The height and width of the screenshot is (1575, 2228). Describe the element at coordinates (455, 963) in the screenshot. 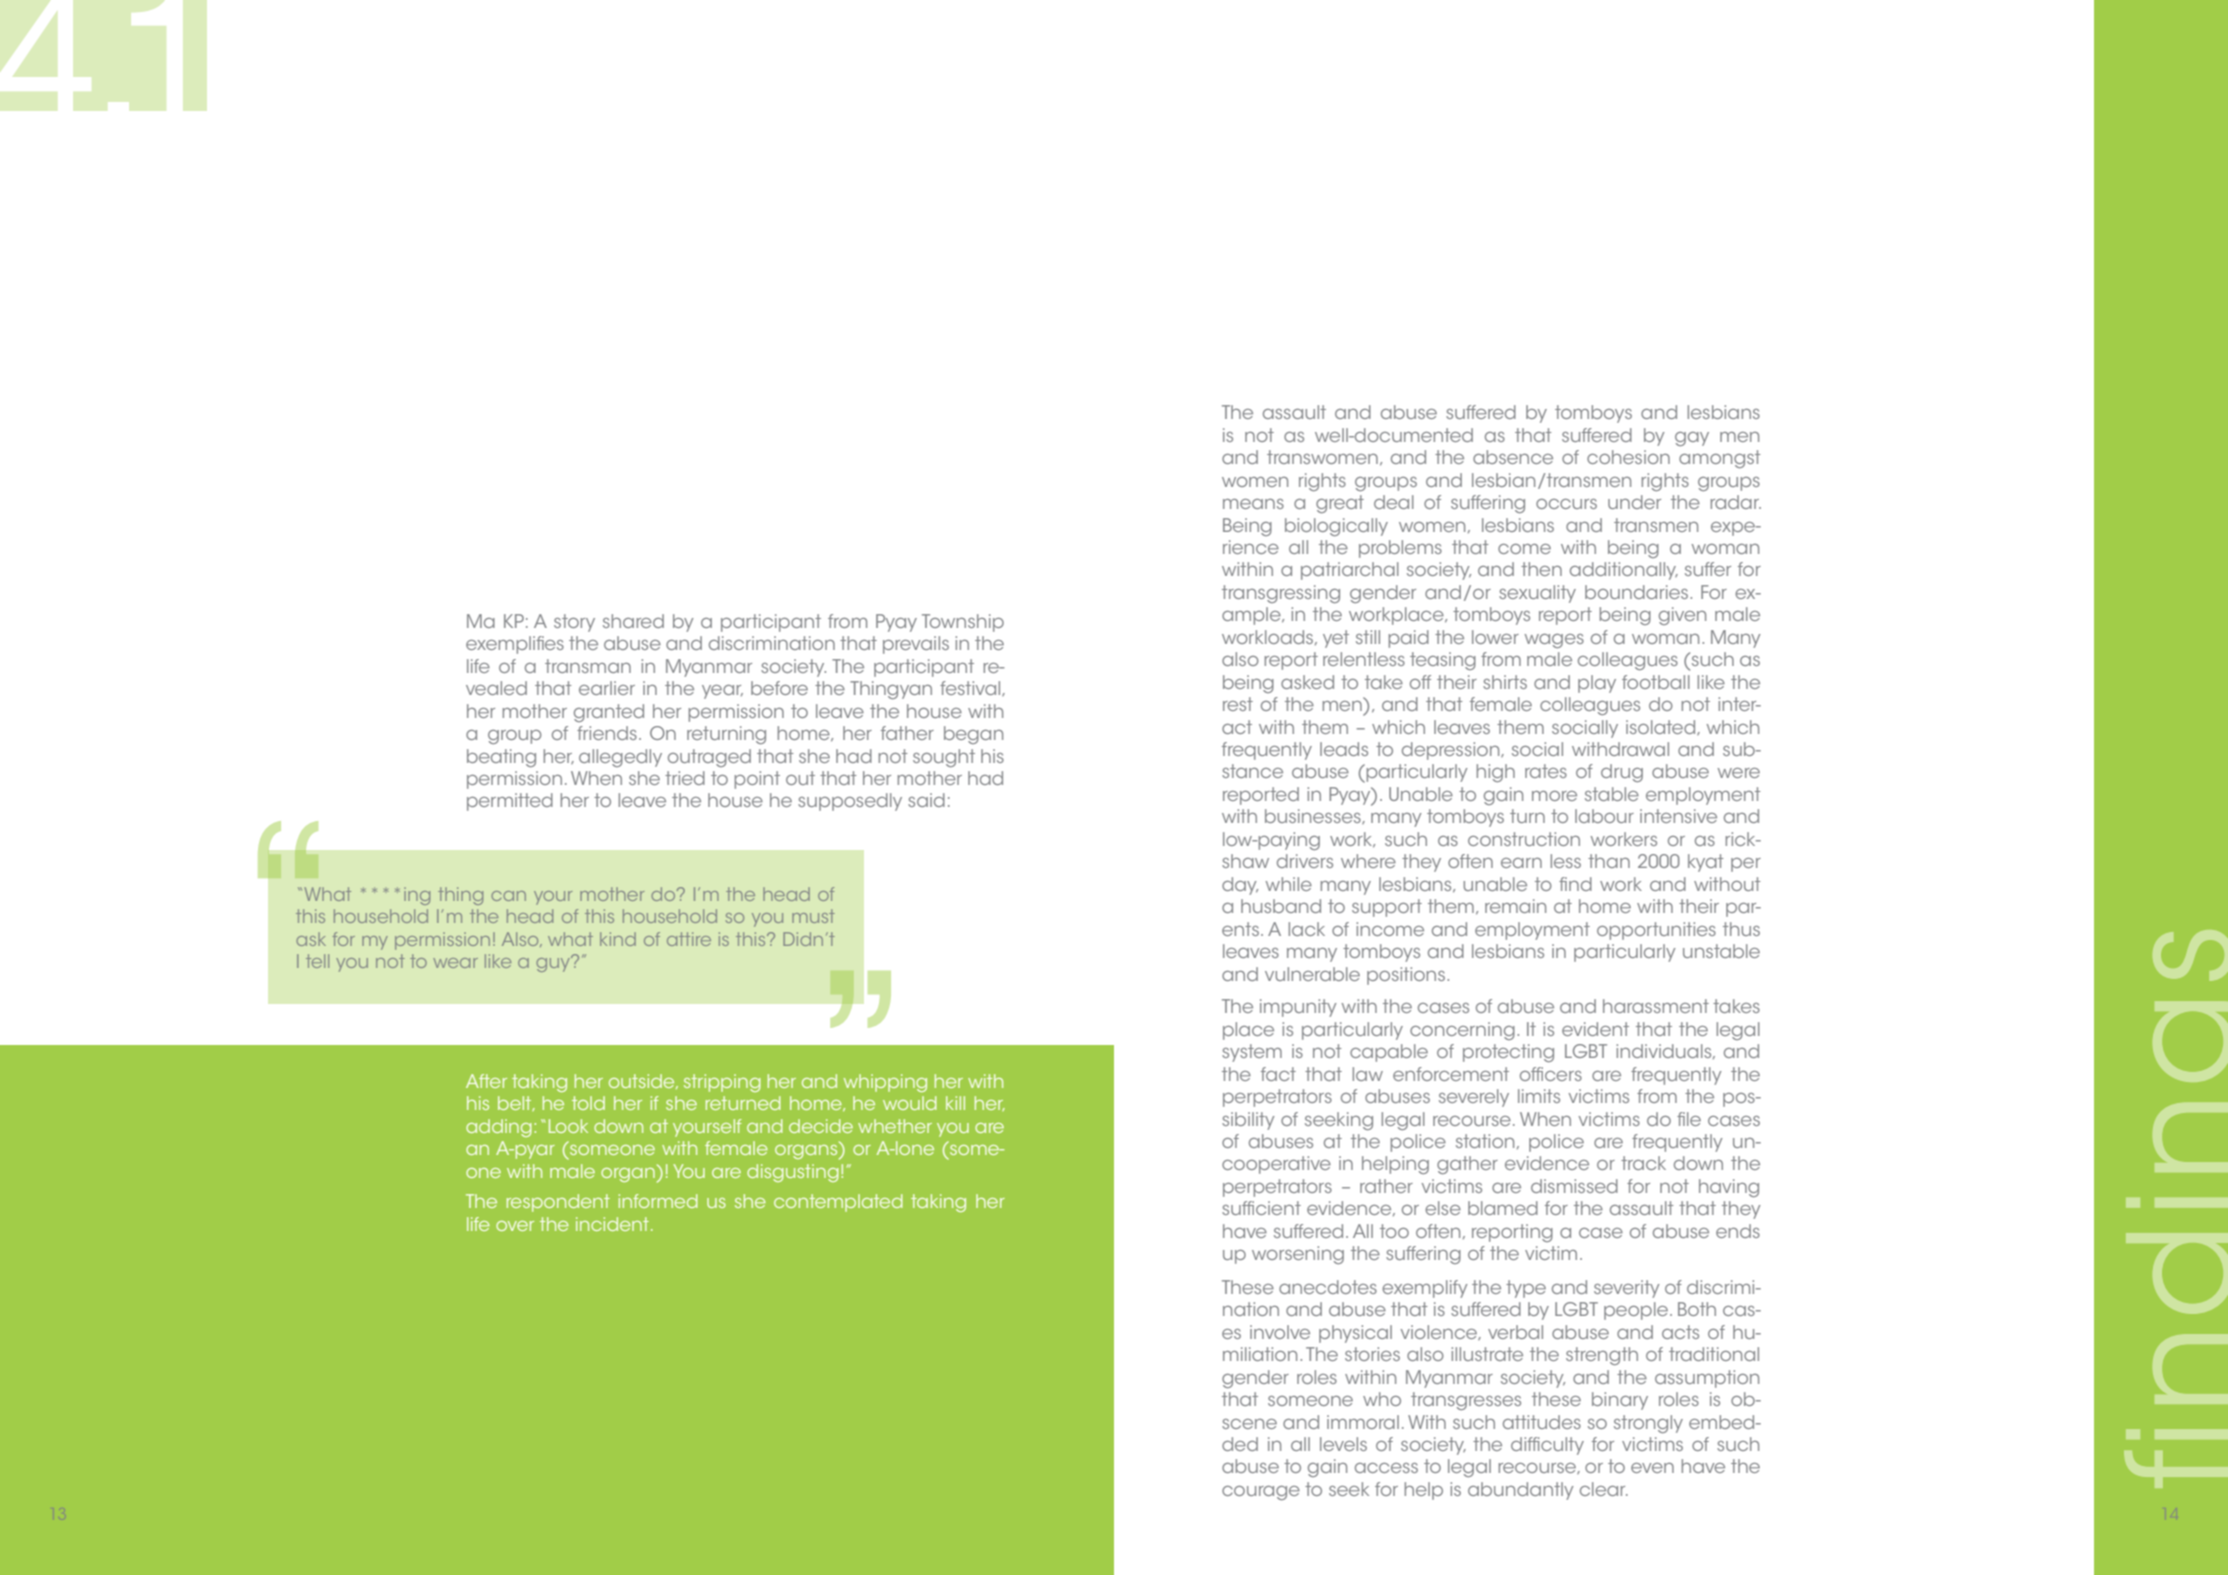

I see `wear` at that location.
